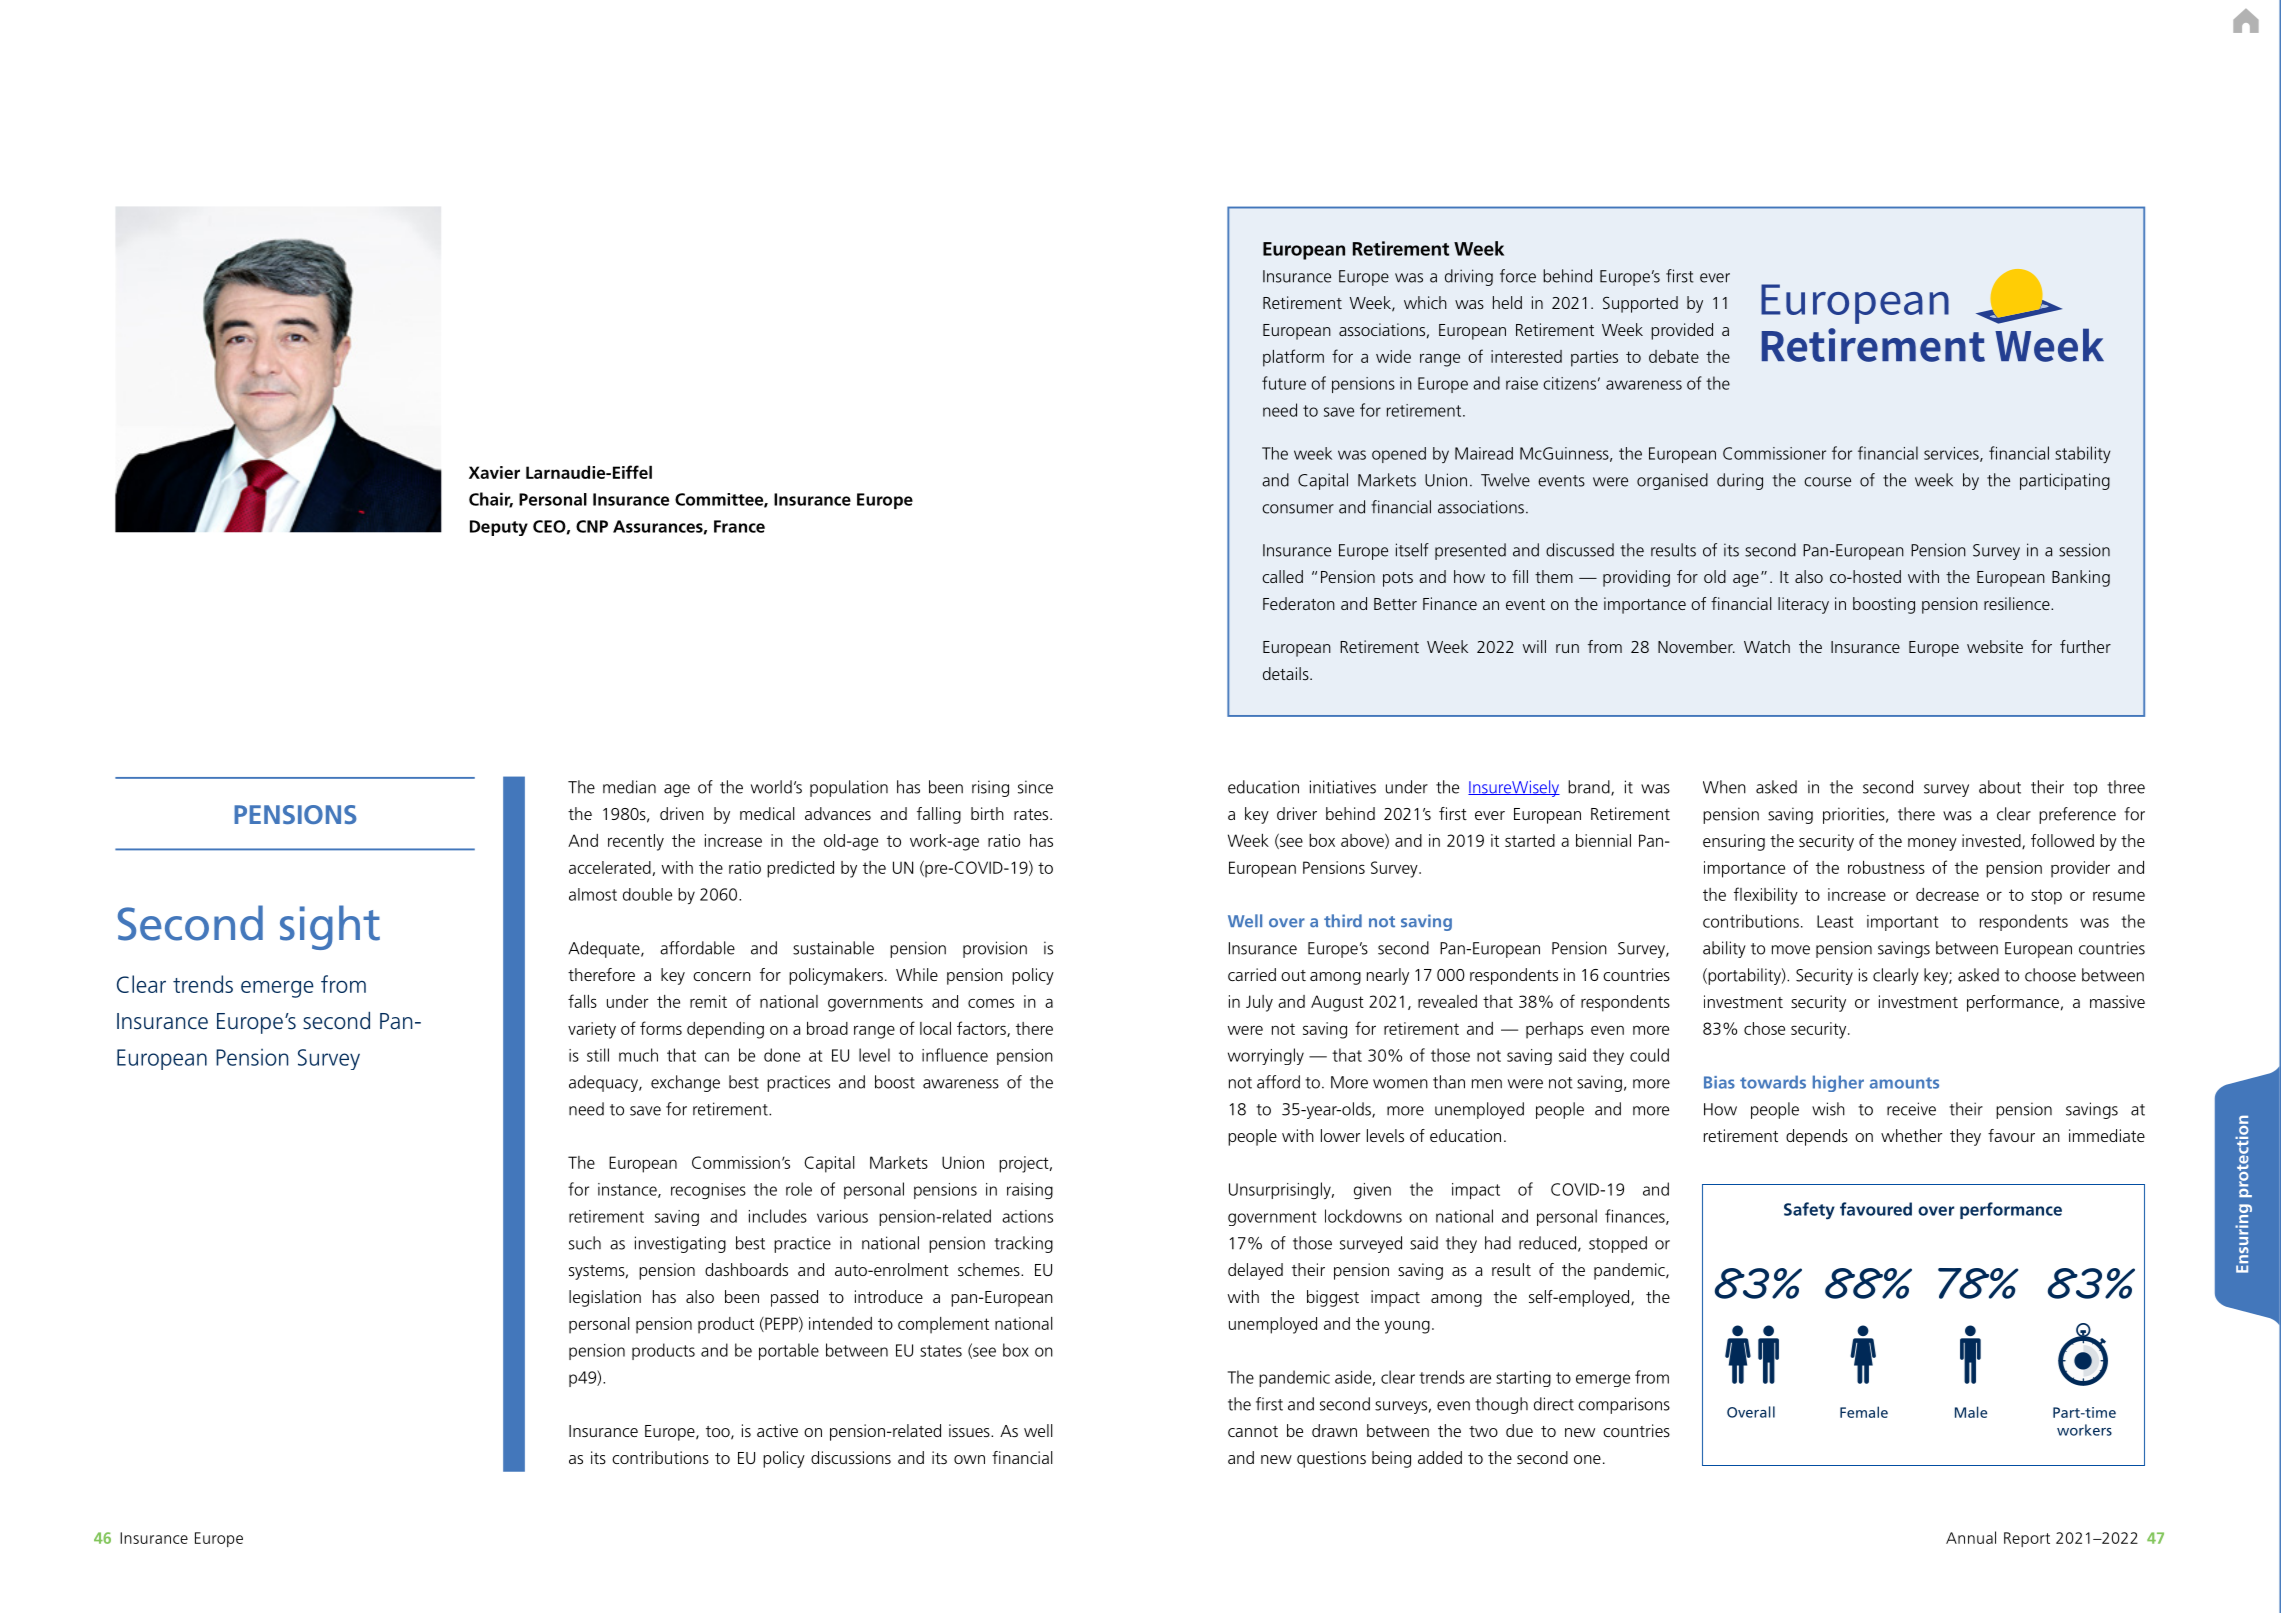  What do you see at coordinates (1282, 576) in the page?
I see `called` at bounding box center [1282, 576].
